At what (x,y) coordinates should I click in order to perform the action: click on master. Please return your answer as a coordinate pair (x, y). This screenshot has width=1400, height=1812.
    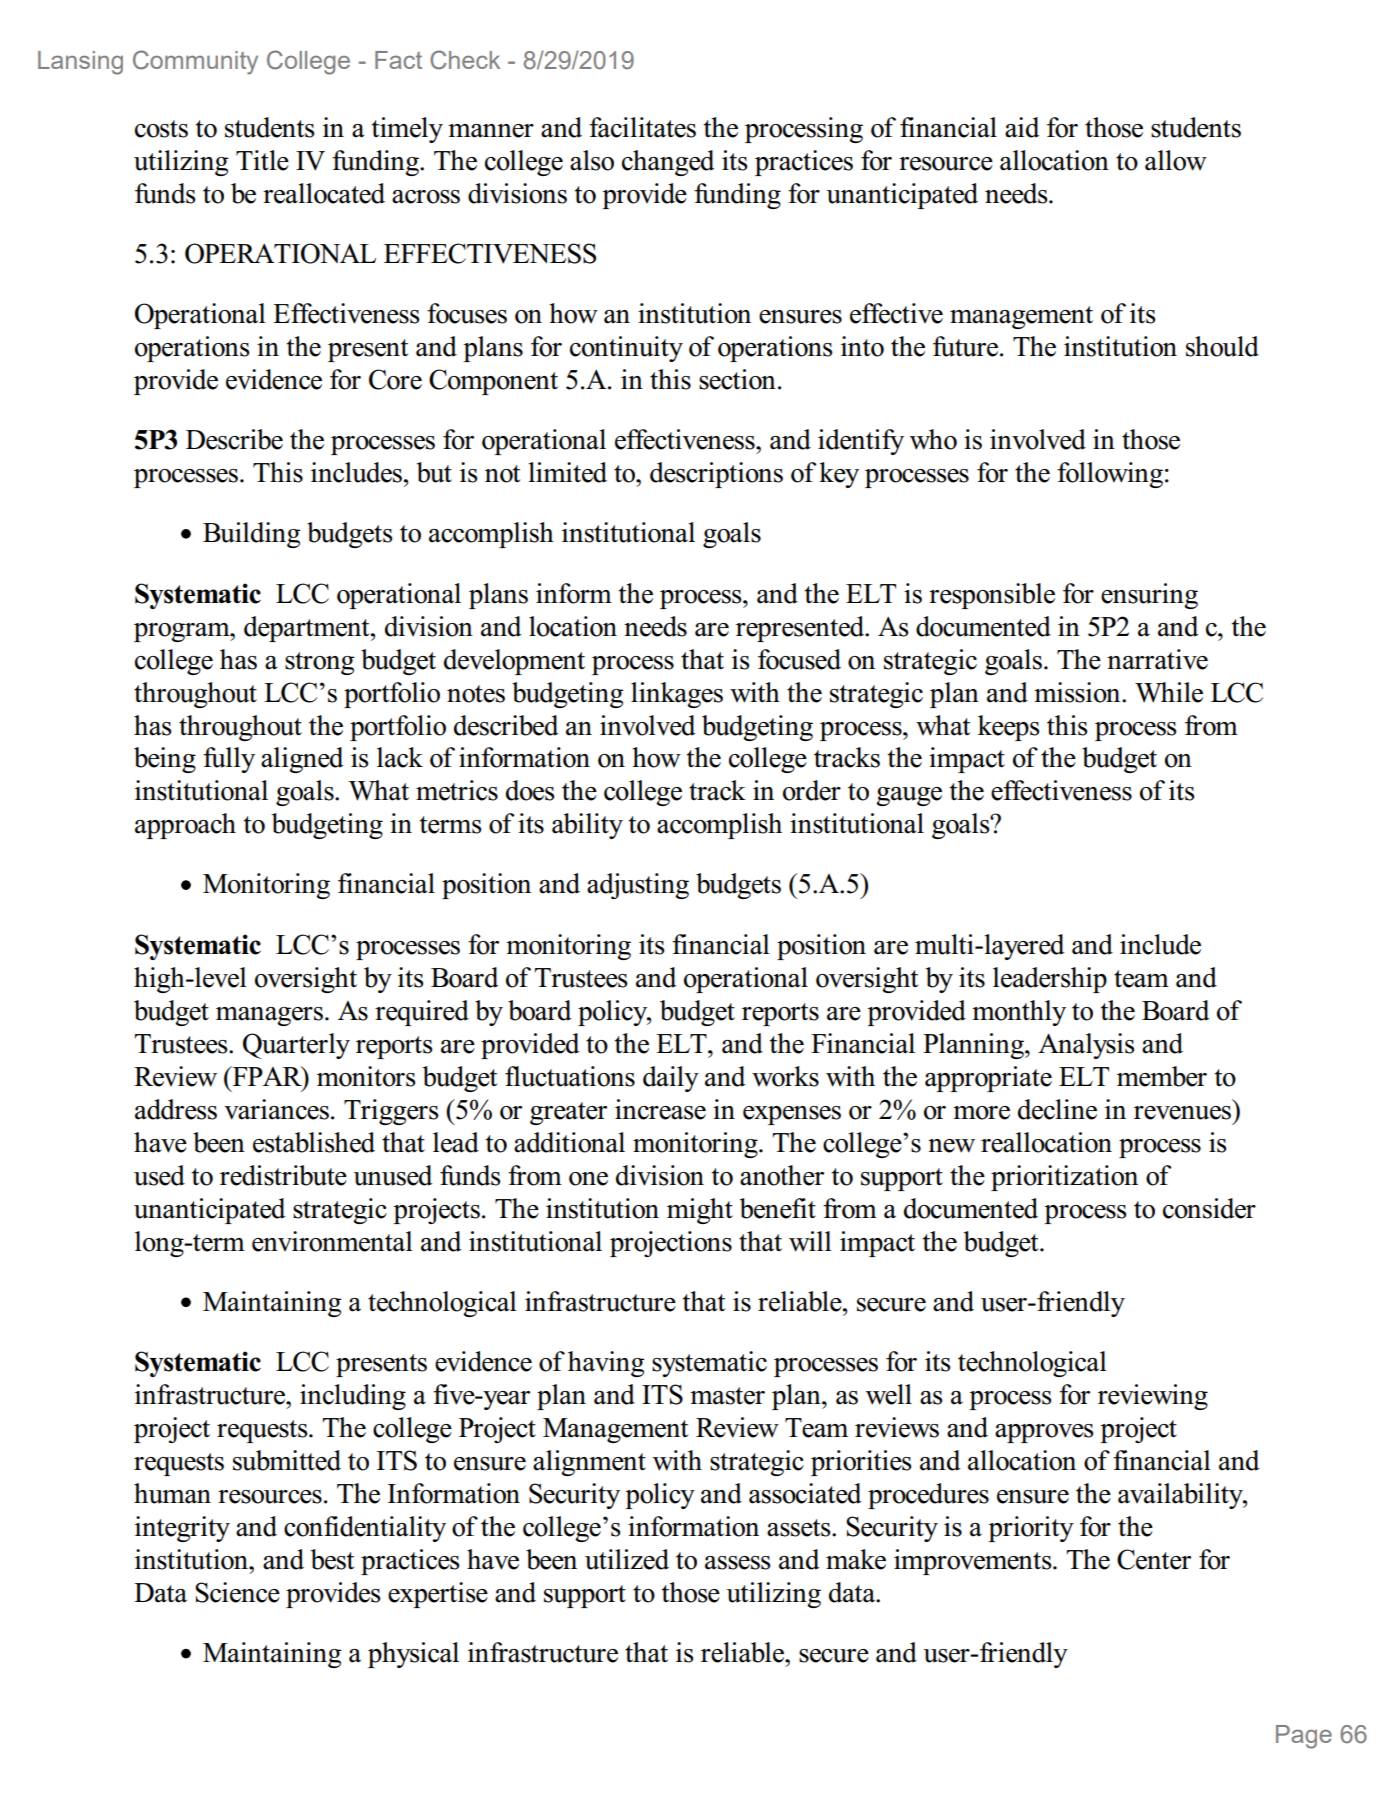
    Looking at the image, I should click on (727, 1396).
